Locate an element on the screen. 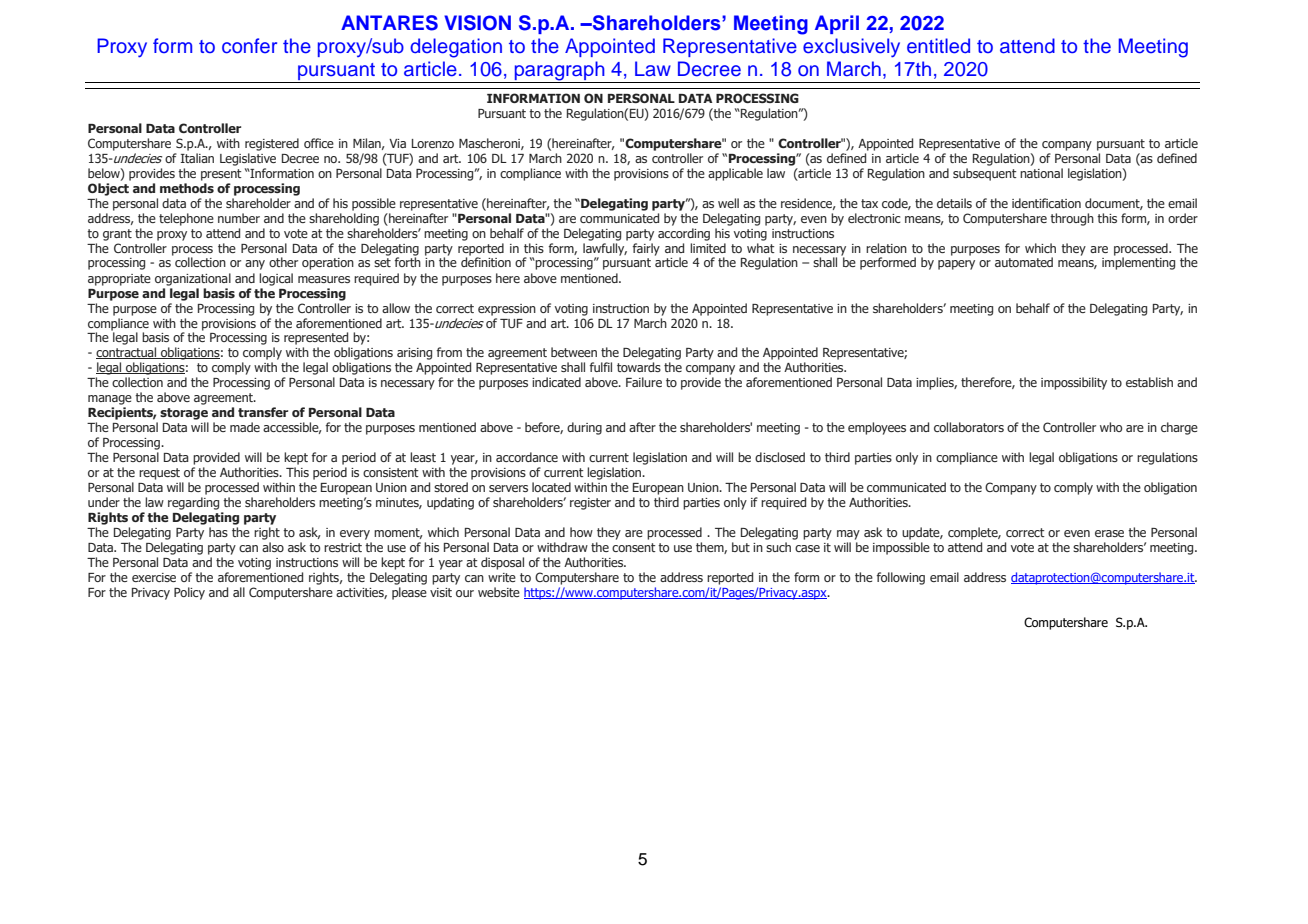  transfer is located at coordinates (263, 412).
